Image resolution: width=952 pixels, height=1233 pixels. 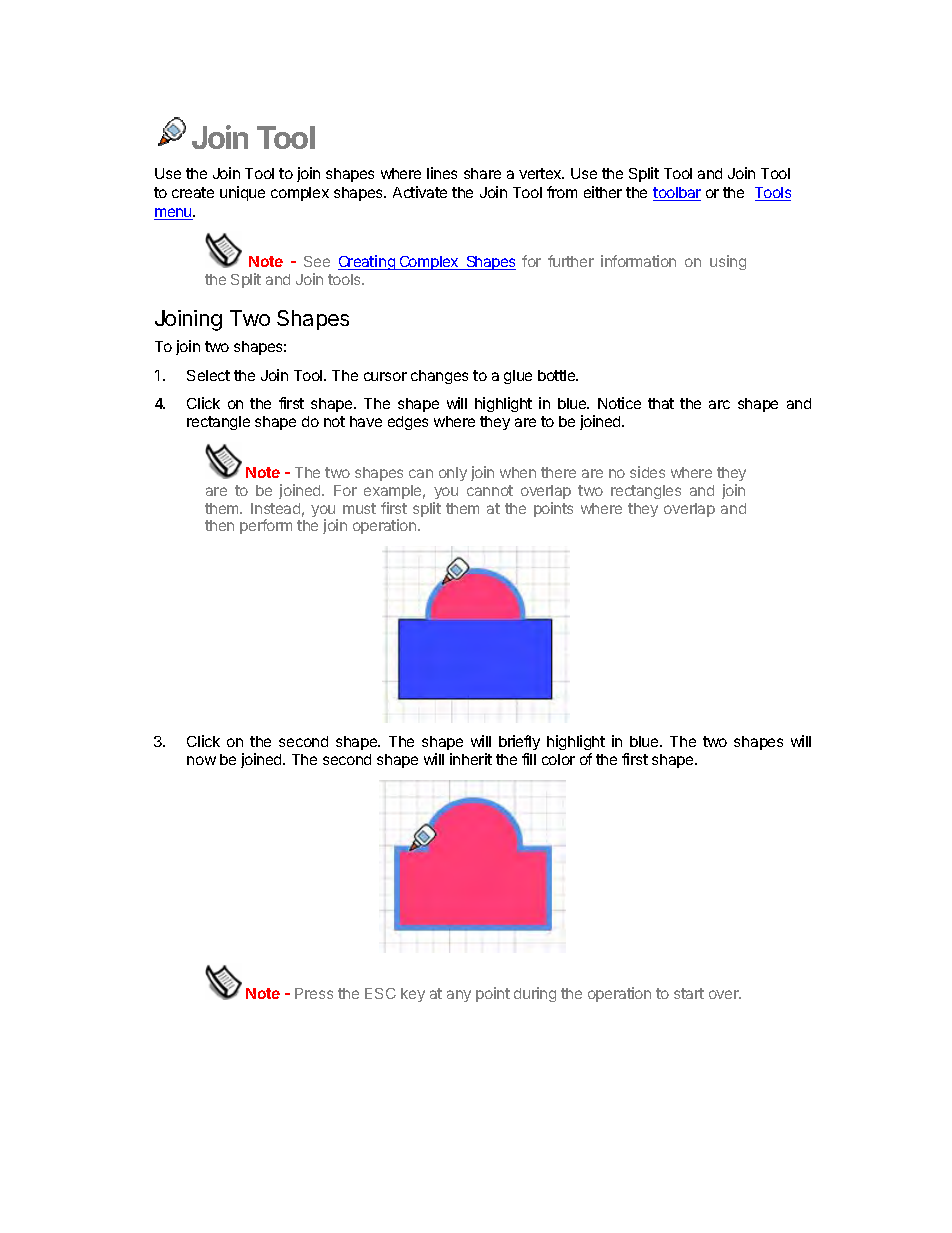 I want to click on cannot, so click(x=490, y=490).
